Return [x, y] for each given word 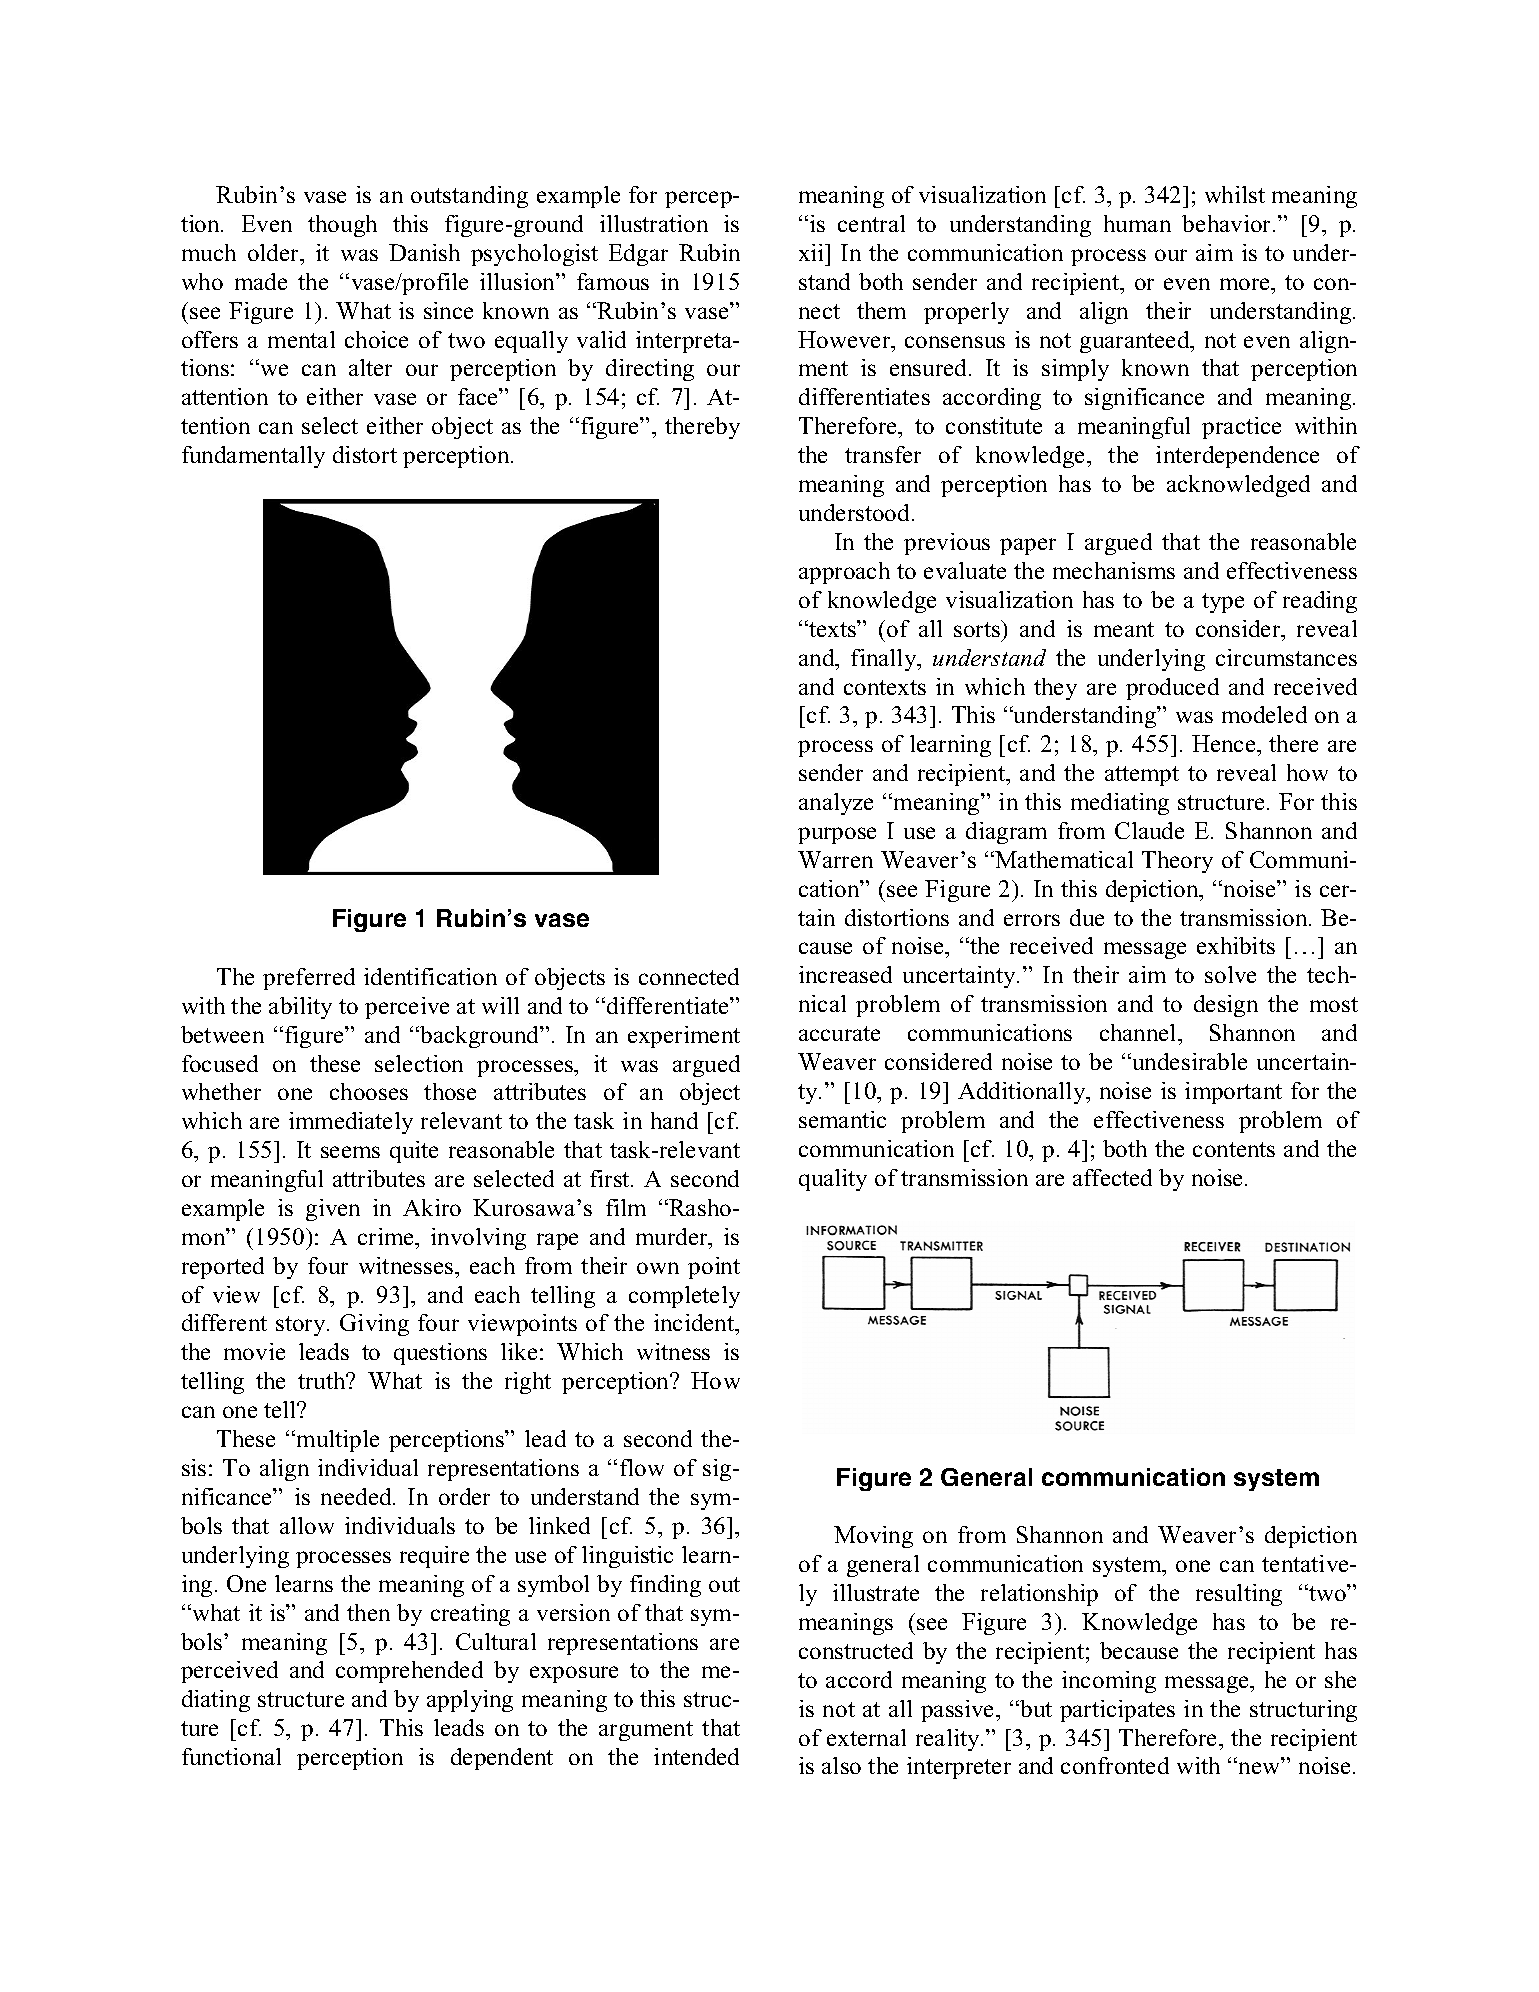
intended [696, 1756]
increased [845, 974]
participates [1117, 1711]
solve [1230, 974]
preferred [309, 979]
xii [813, 252]
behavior [1228, 223]
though [342, 226]
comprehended [409, 1672]
